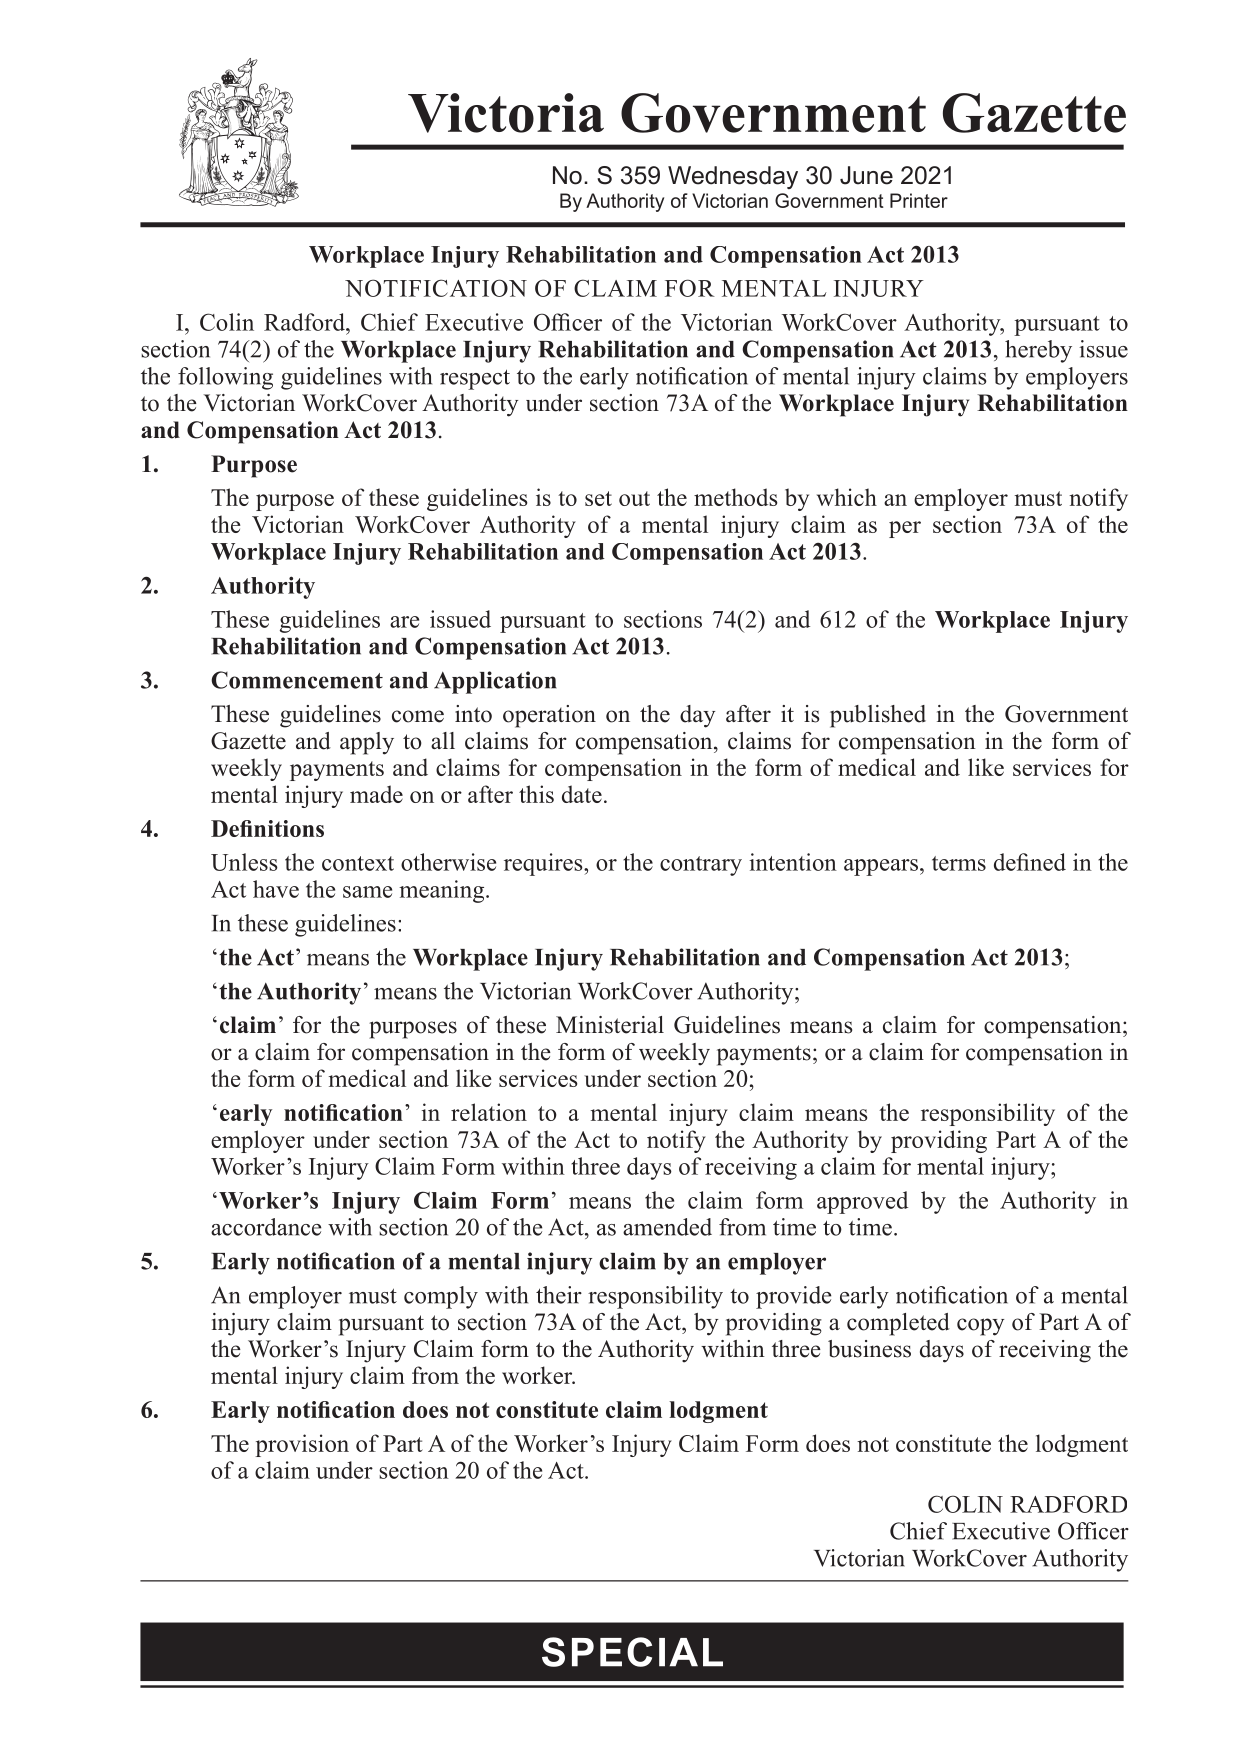 This image has height=1756, width=1236. Describe the element at coordinates (733, 177) in the image. I see `Wednesday` at that location.
